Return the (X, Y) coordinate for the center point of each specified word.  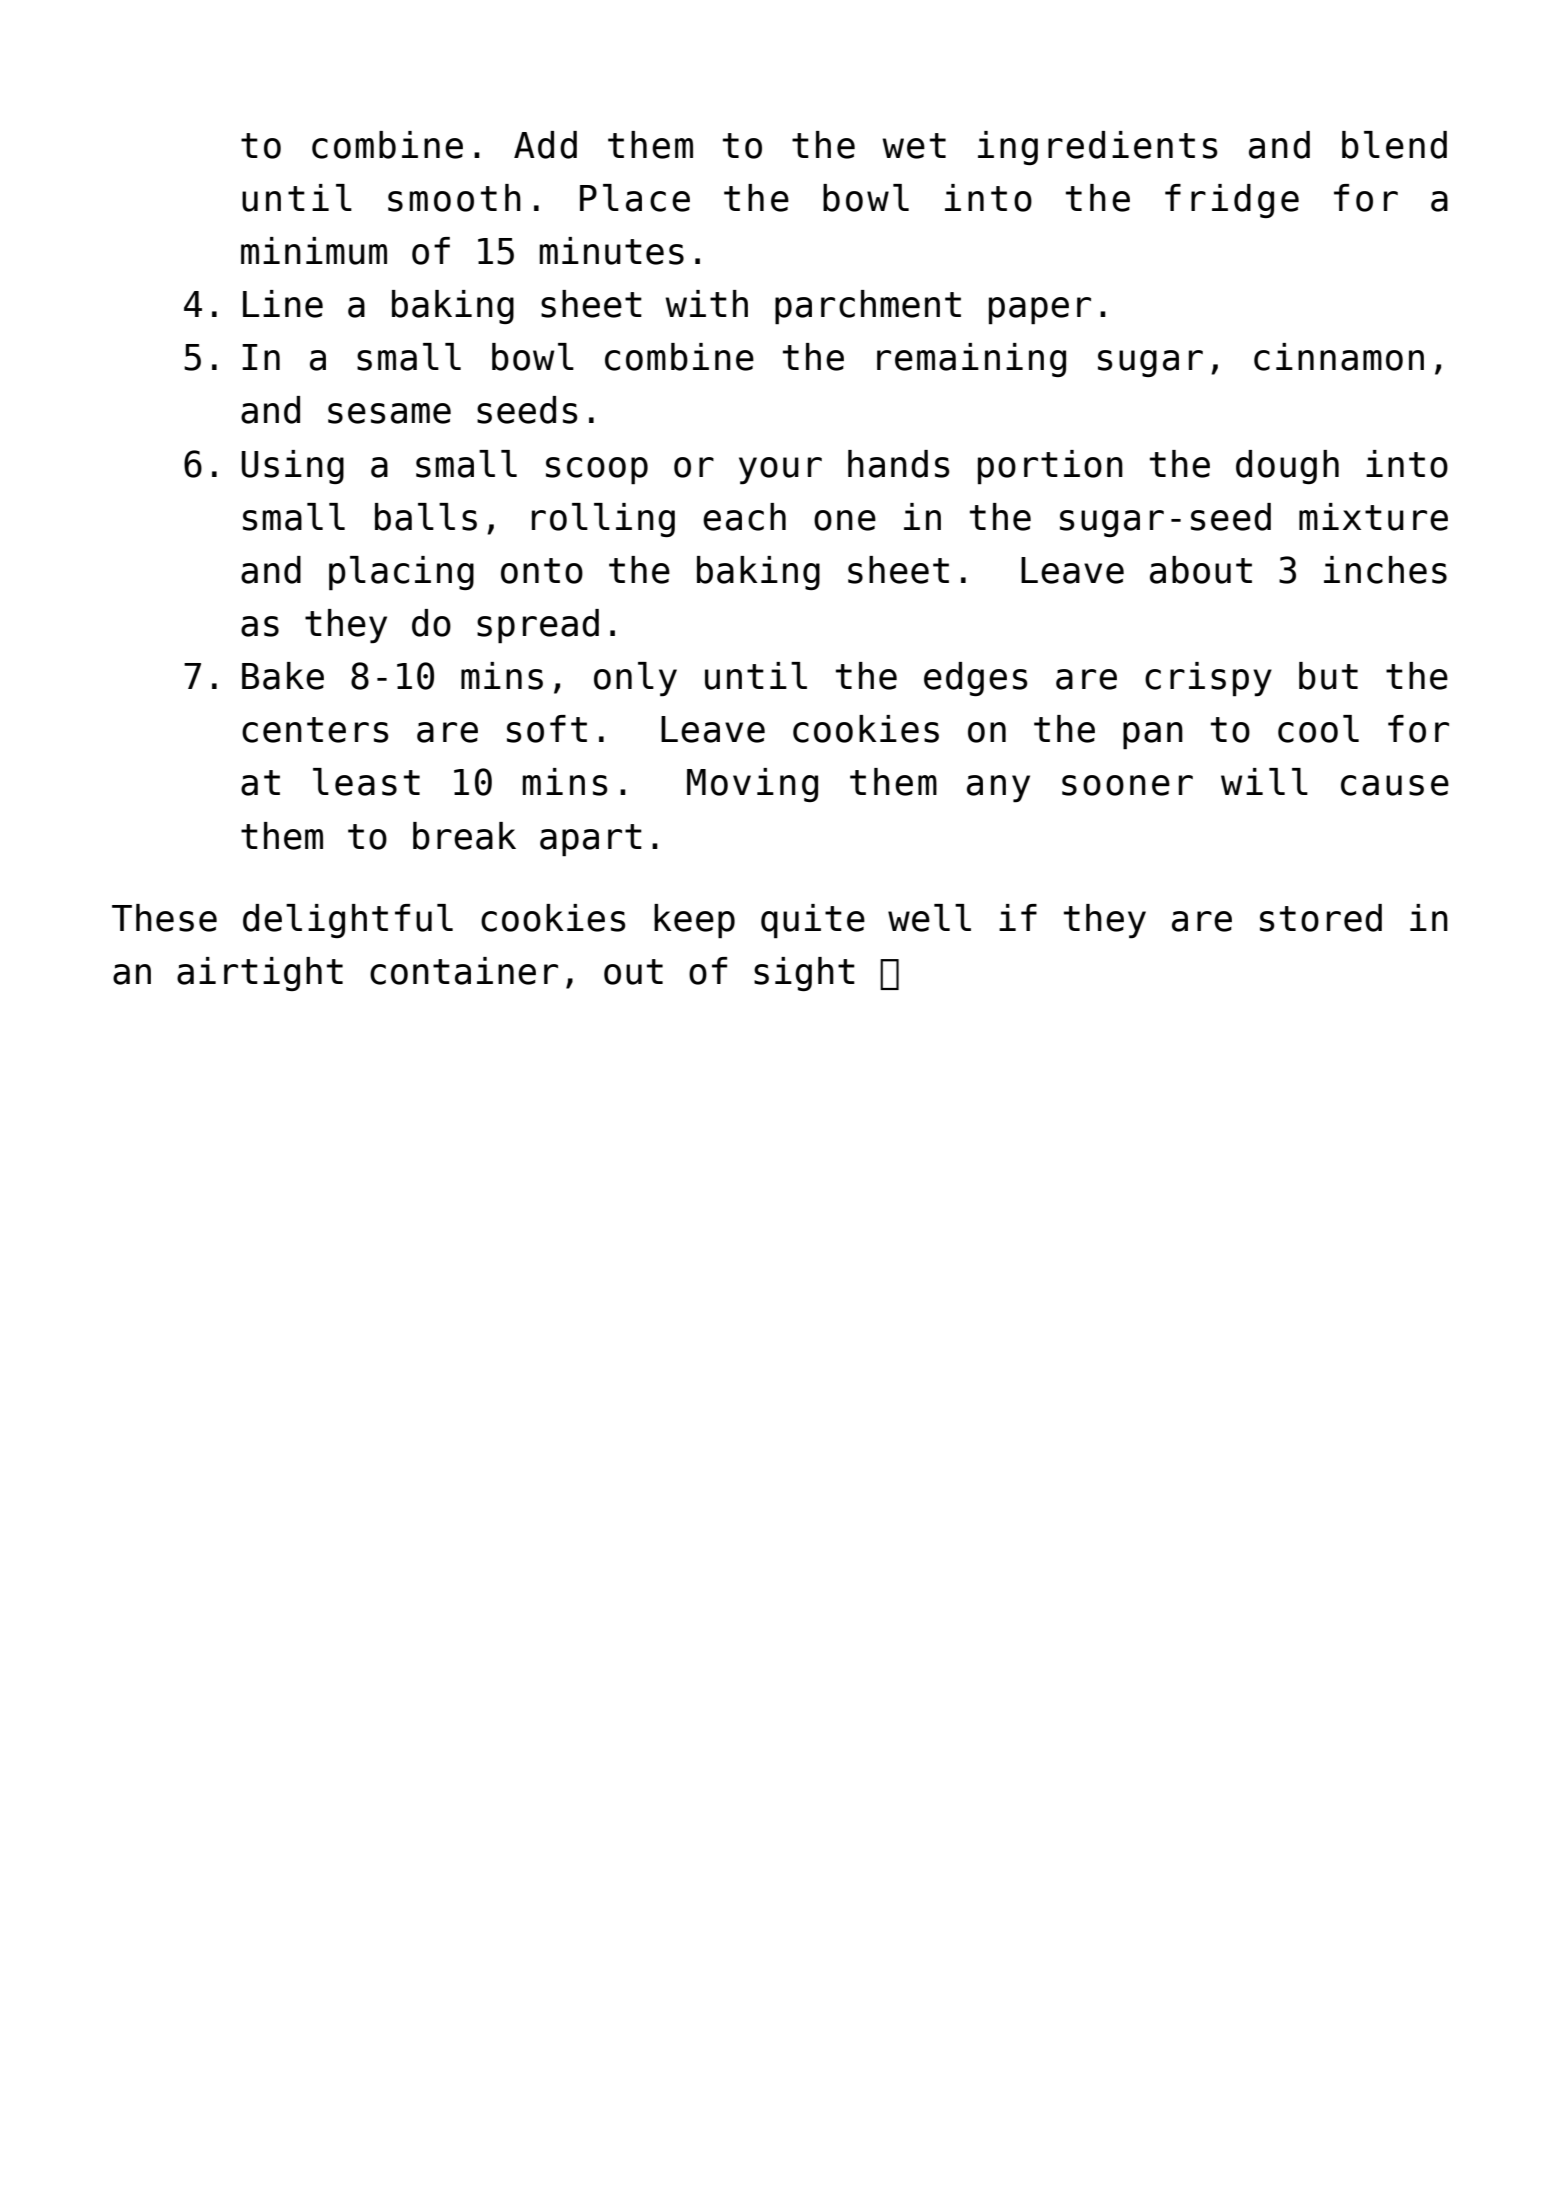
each (744, 517)
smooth (454, 198)
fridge (1232, 201)
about (1201, 570)
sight (804, 974)
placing (401, 573)
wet (914, 146)
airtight (260, 974)
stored (1321, 918)
